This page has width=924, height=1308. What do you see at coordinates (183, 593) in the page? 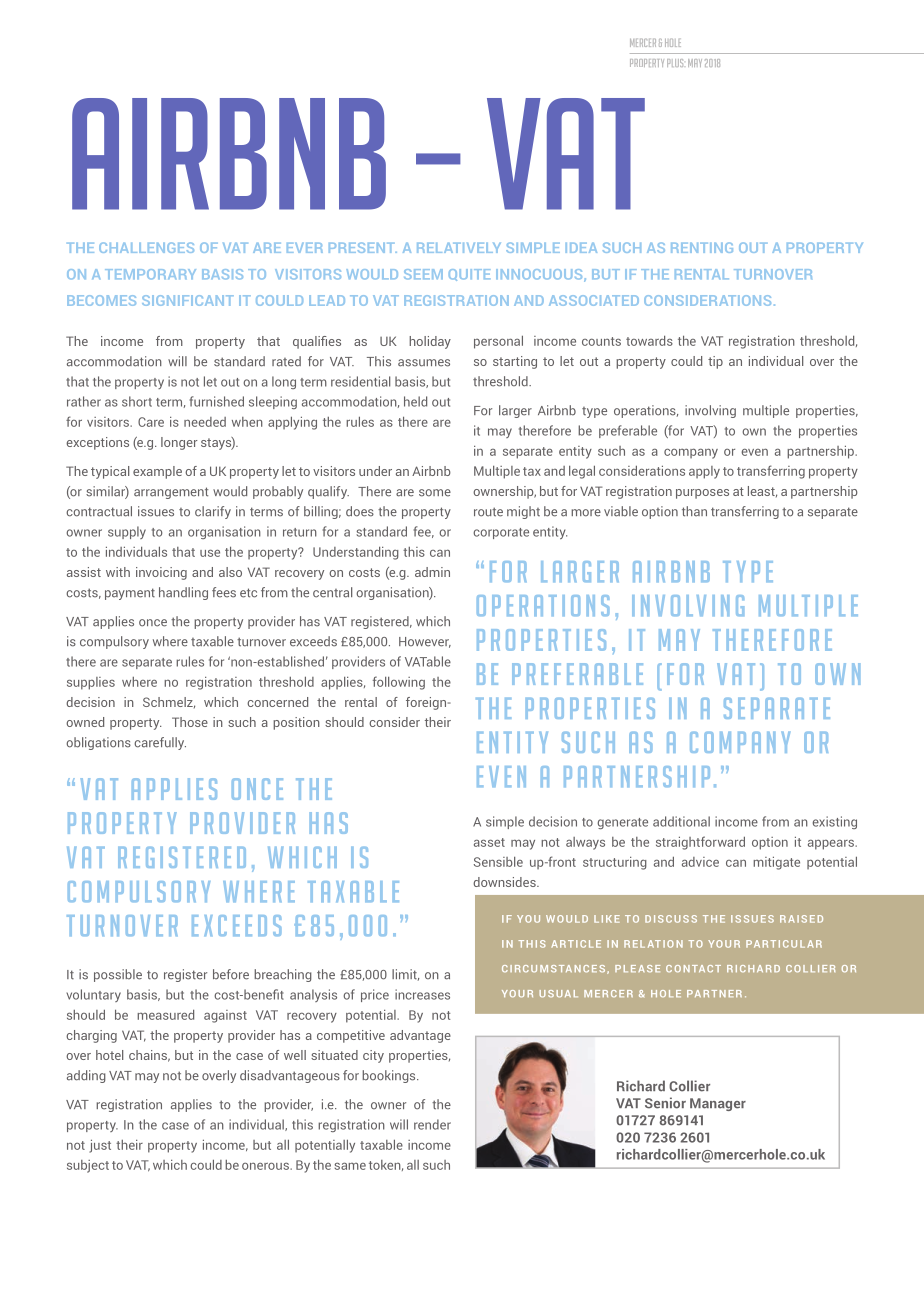
I see `handling` at bounding box center [183, 593].
